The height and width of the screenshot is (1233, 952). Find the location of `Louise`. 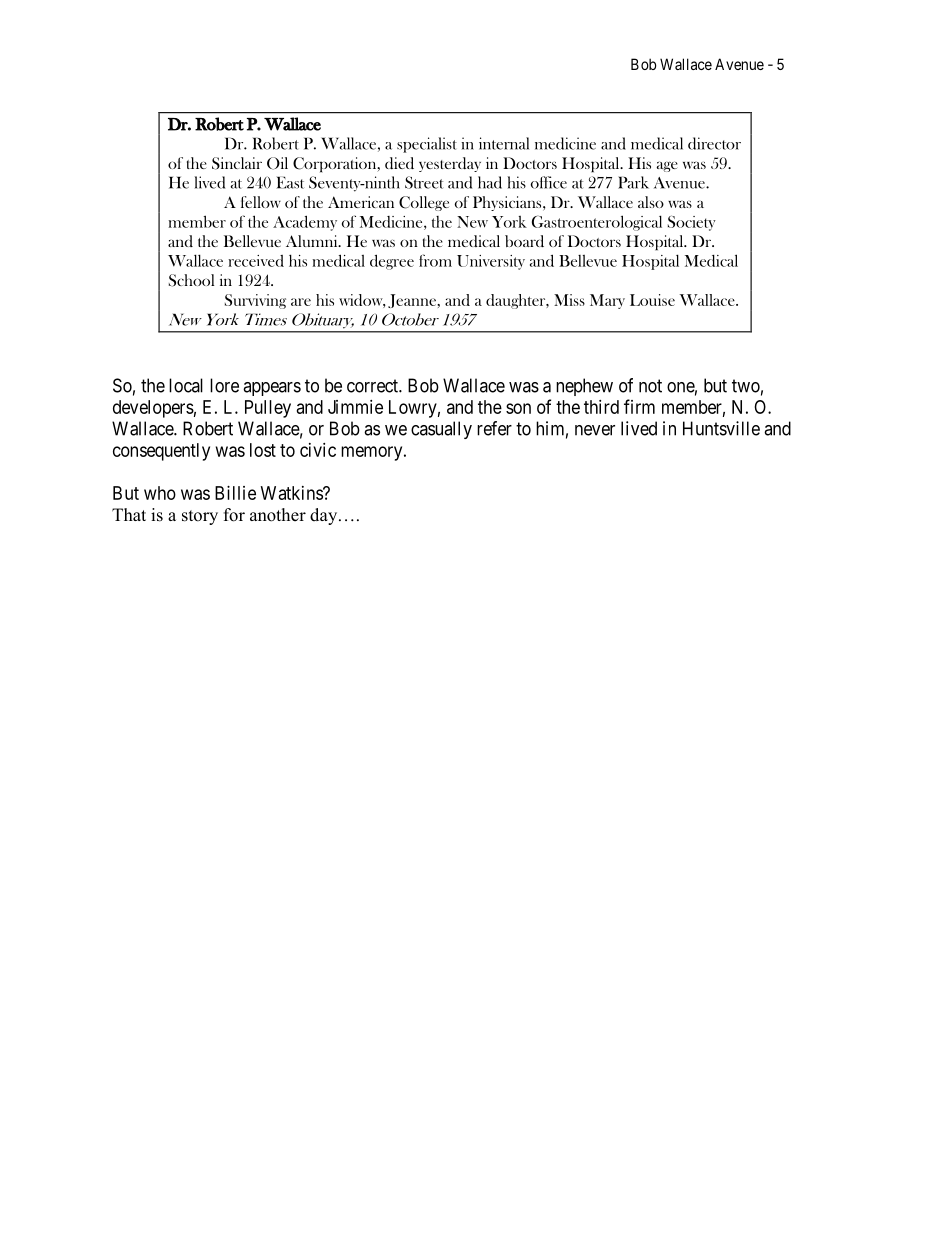

Louise is located at coordinates (652, 300).
